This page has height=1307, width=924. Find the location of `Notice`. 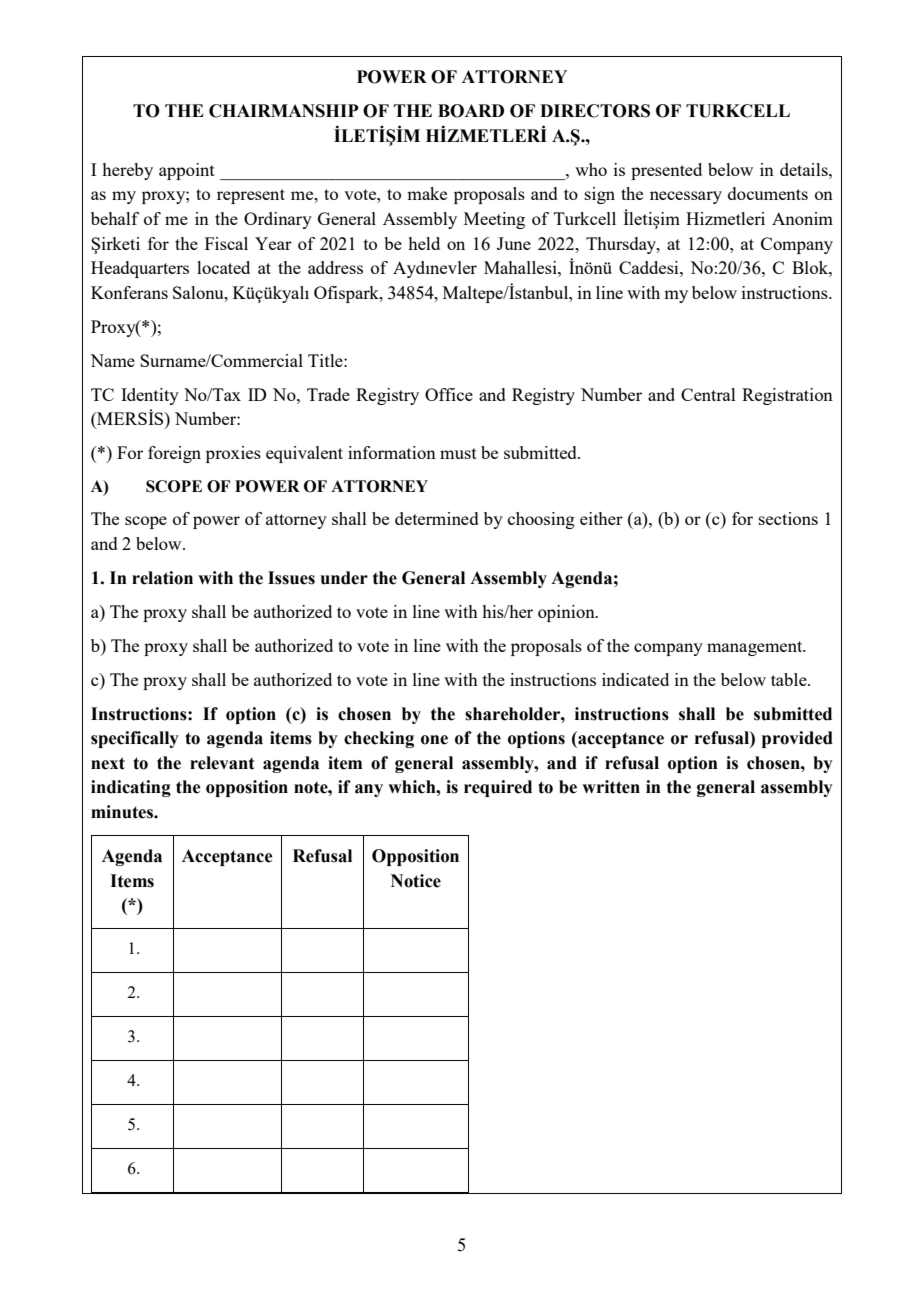

Notice is located at coordinates (416, 881).
